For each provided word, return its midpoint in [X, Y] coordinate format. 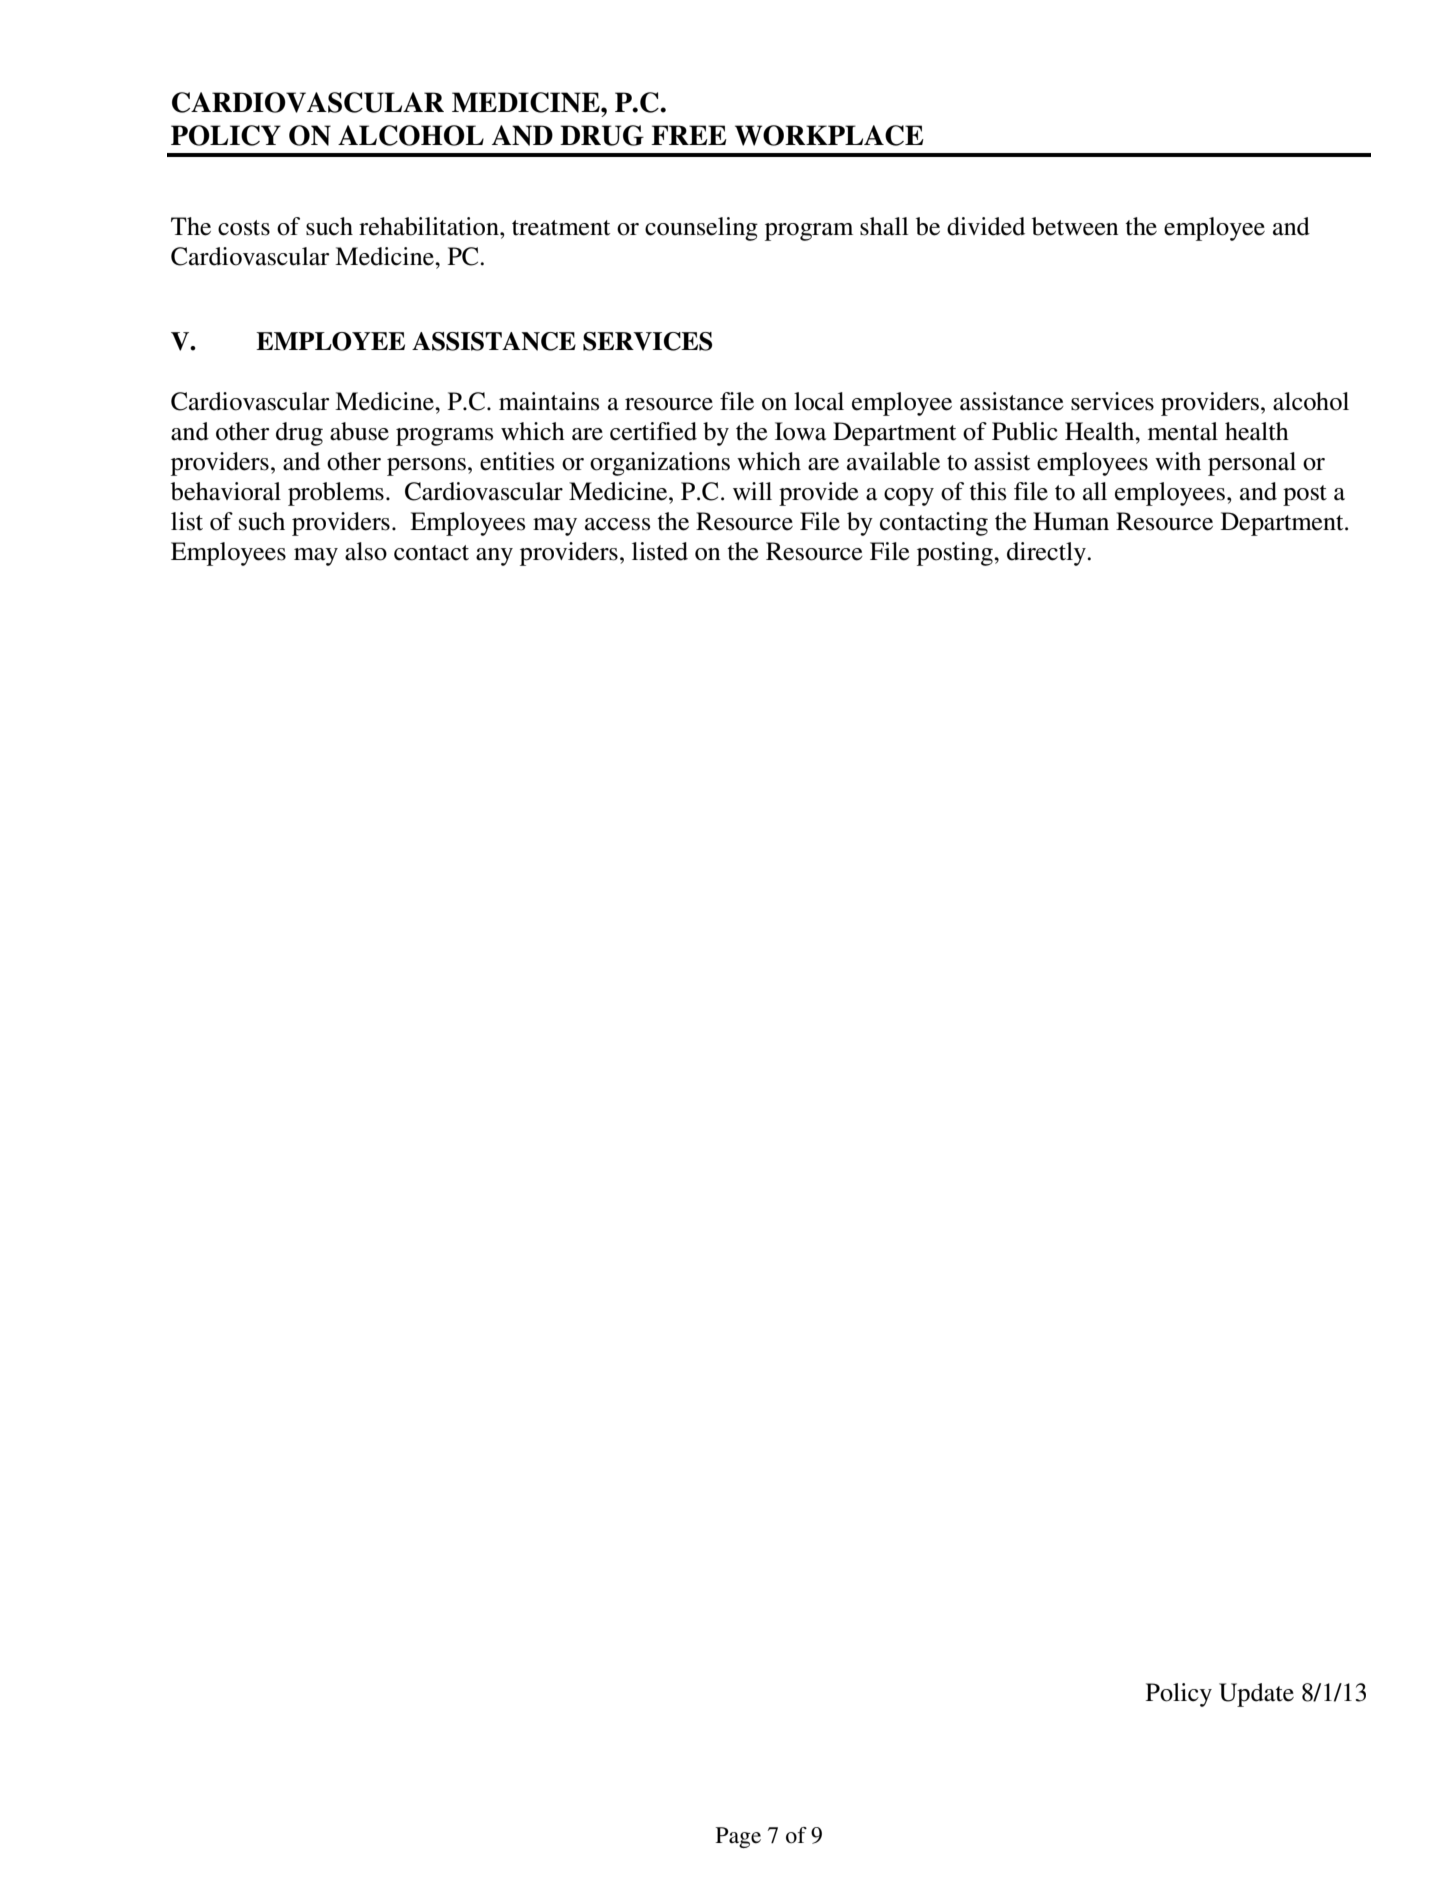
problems [336, 494]
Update [1256, 1695]
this [988, 491]
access [617, 524]
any [494, 557]
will [752, 491]
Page [738, 1837]
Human [1071, 521]
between [1075, 226]
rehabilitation [430, 226]
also [366, 551]
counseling [701, 229]
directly [1047, 554]
